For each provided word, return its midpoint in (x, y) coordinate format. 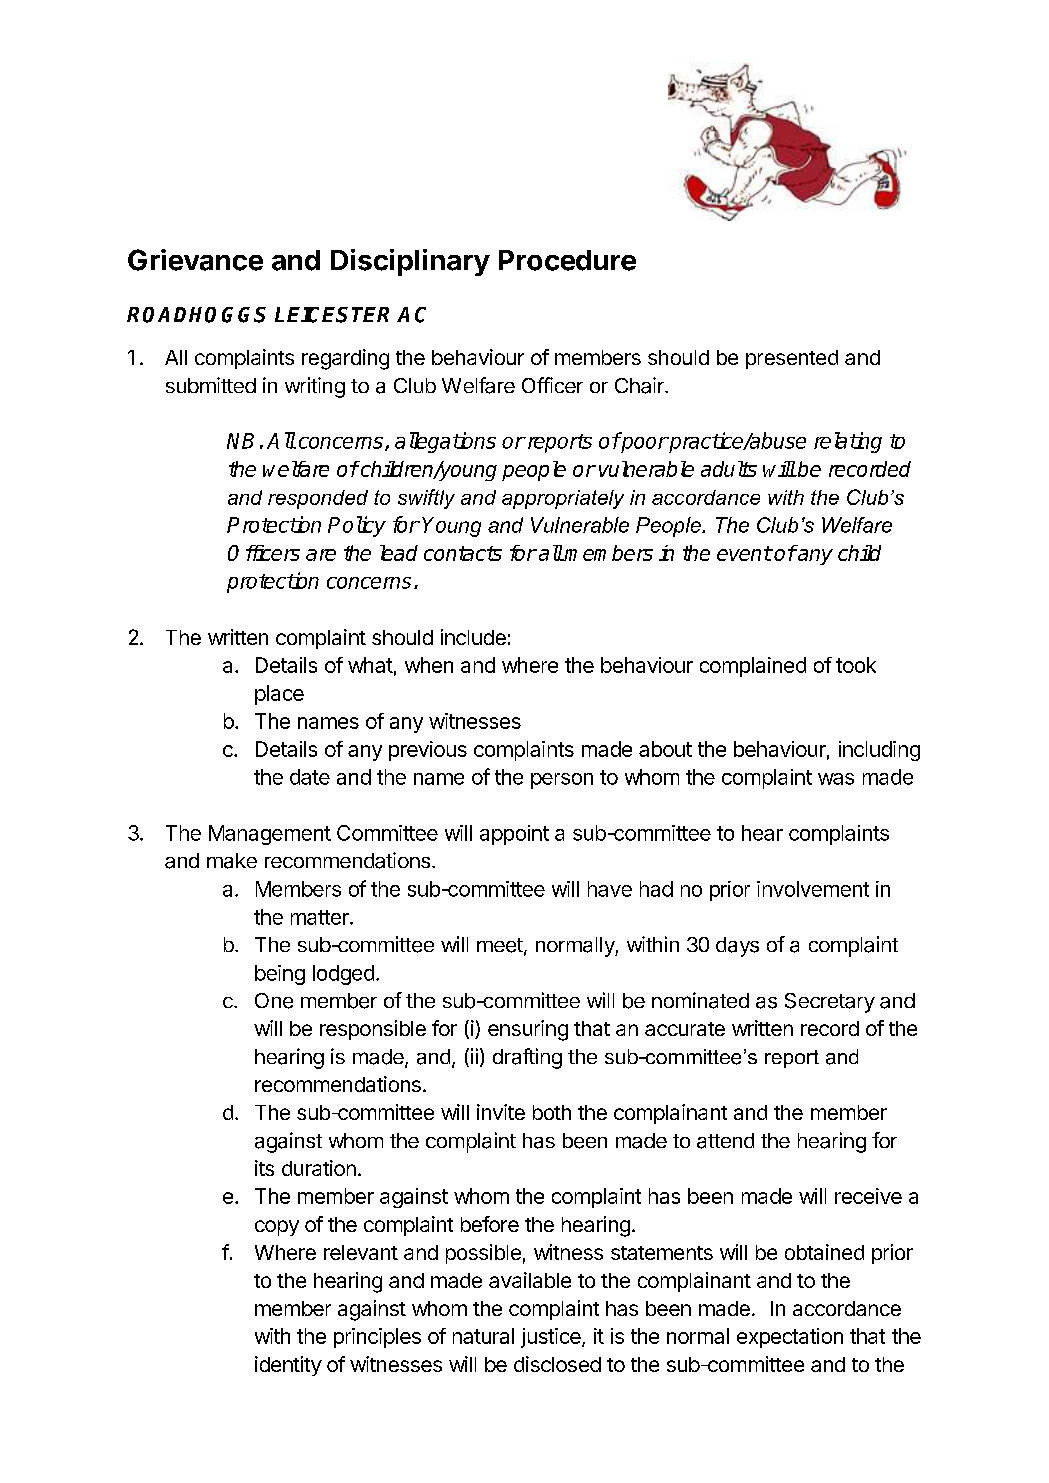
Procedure (567, 260)
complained (753, 667)
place (279, 695)
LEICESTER (332, 315)
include (473, 637)
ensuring (528, 1030)
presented (792, 359)
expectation (790, 1338)
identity (288, 1366)
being (280, 975)
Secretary (830, 1003)
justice (552, 1338)
